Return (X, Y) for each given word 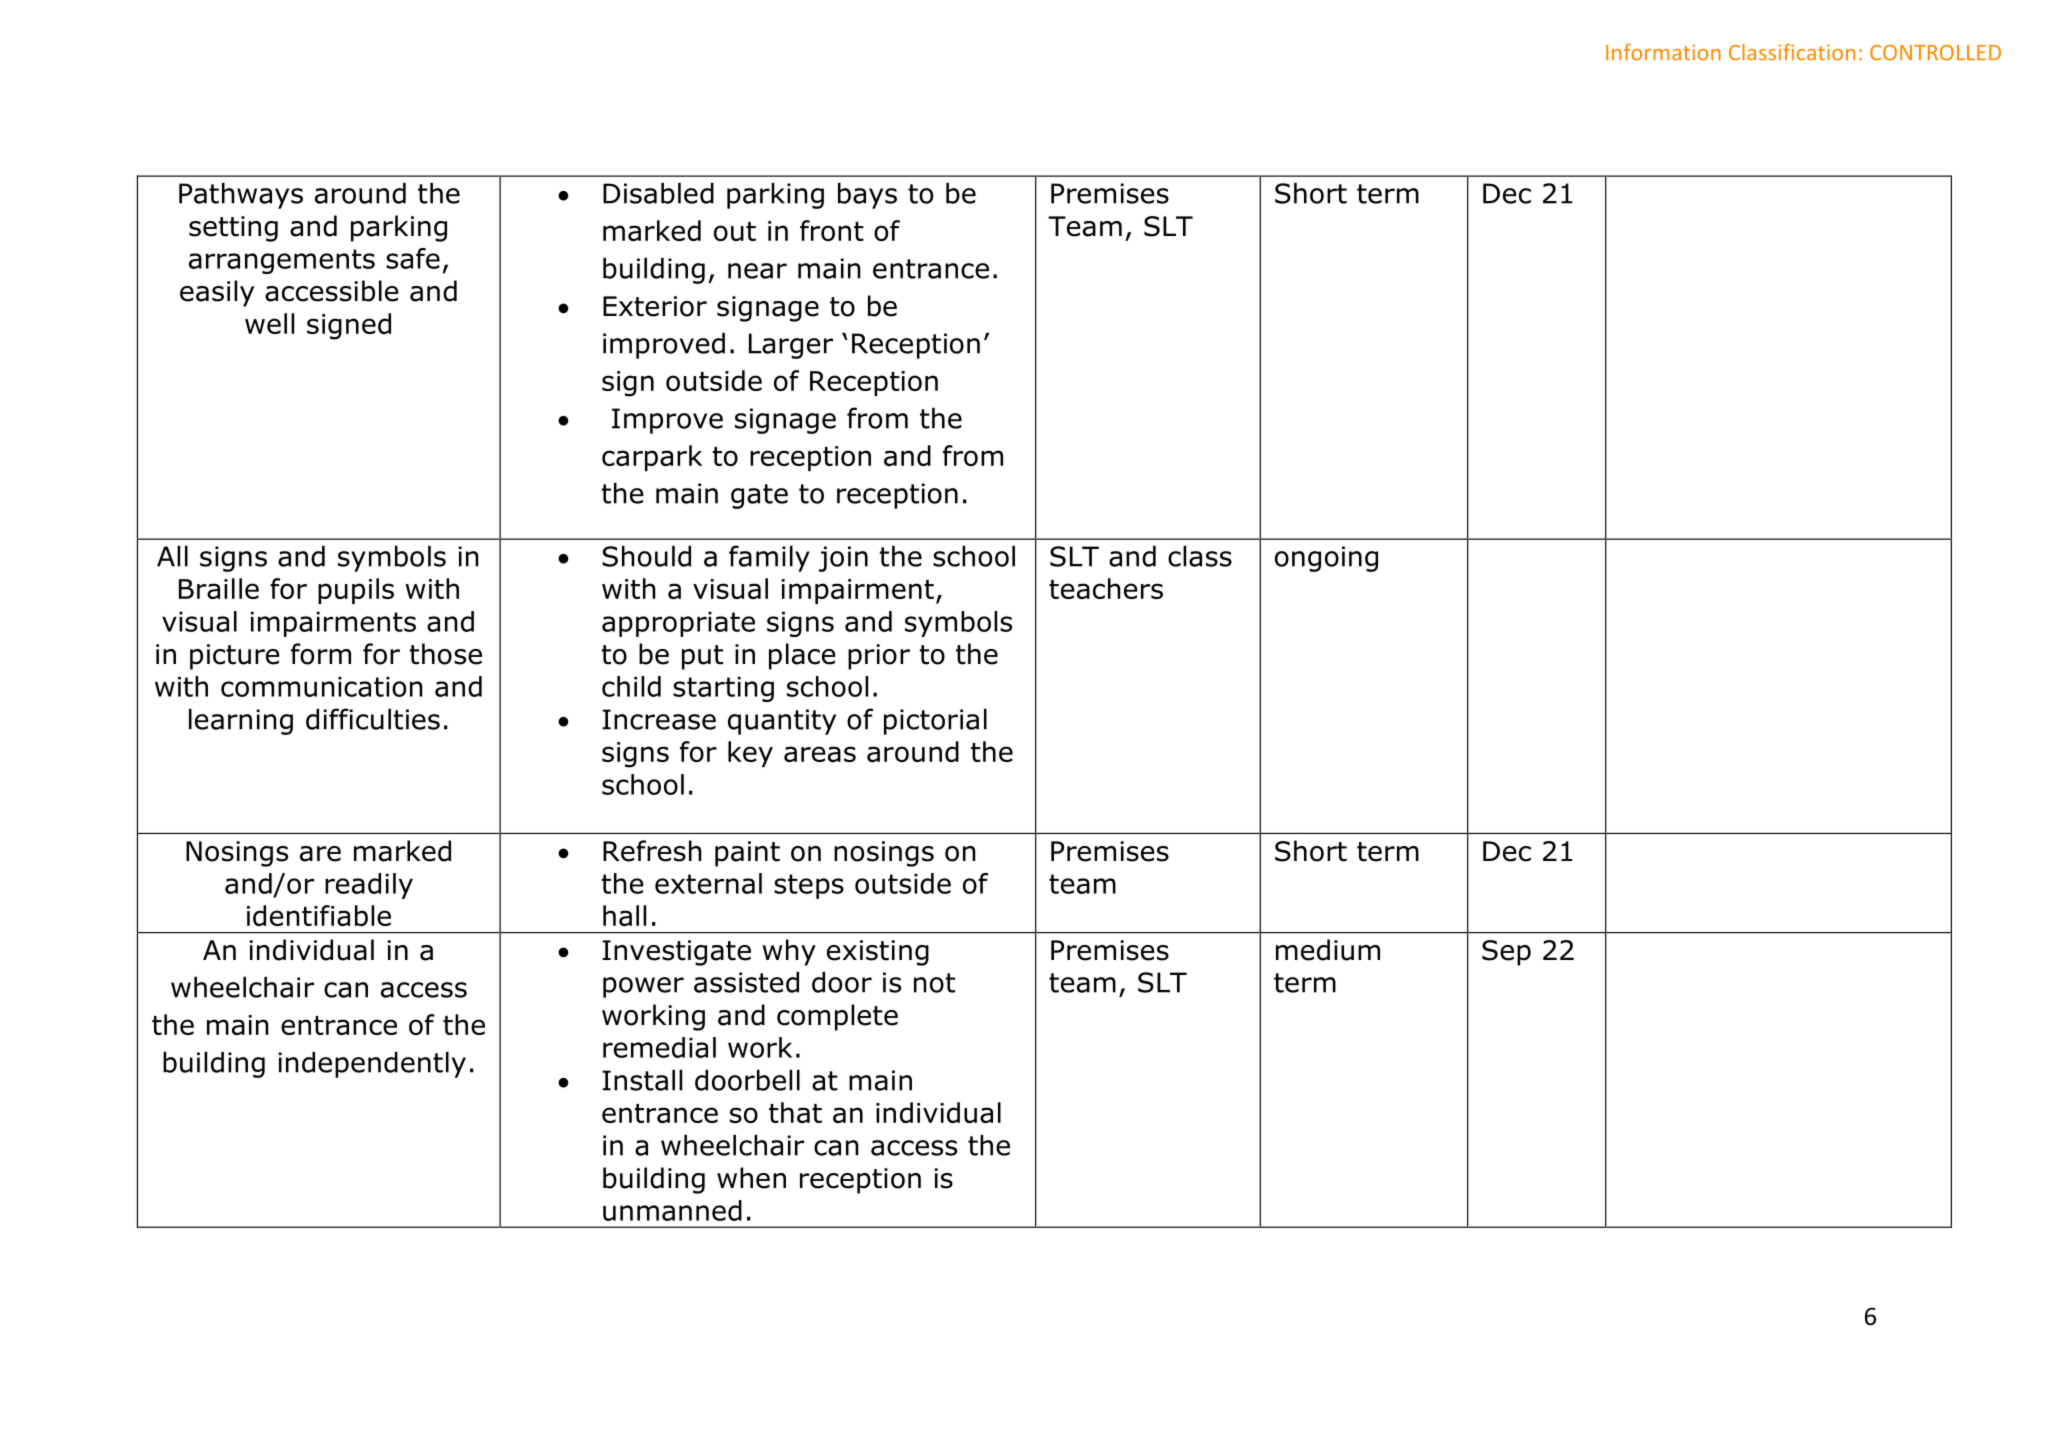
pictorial (935, 722)
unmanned (672, 1210)
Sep (1506, 953)
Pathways (241, 196)
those (446, 654)
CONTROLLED (1935, 53)
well (269, 323)
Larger (791, 346)
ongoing (1326, 559)
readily (369, 886)
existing (878, 953)
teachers (1106, 588)
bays (867, 196)
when (751, 1178)
